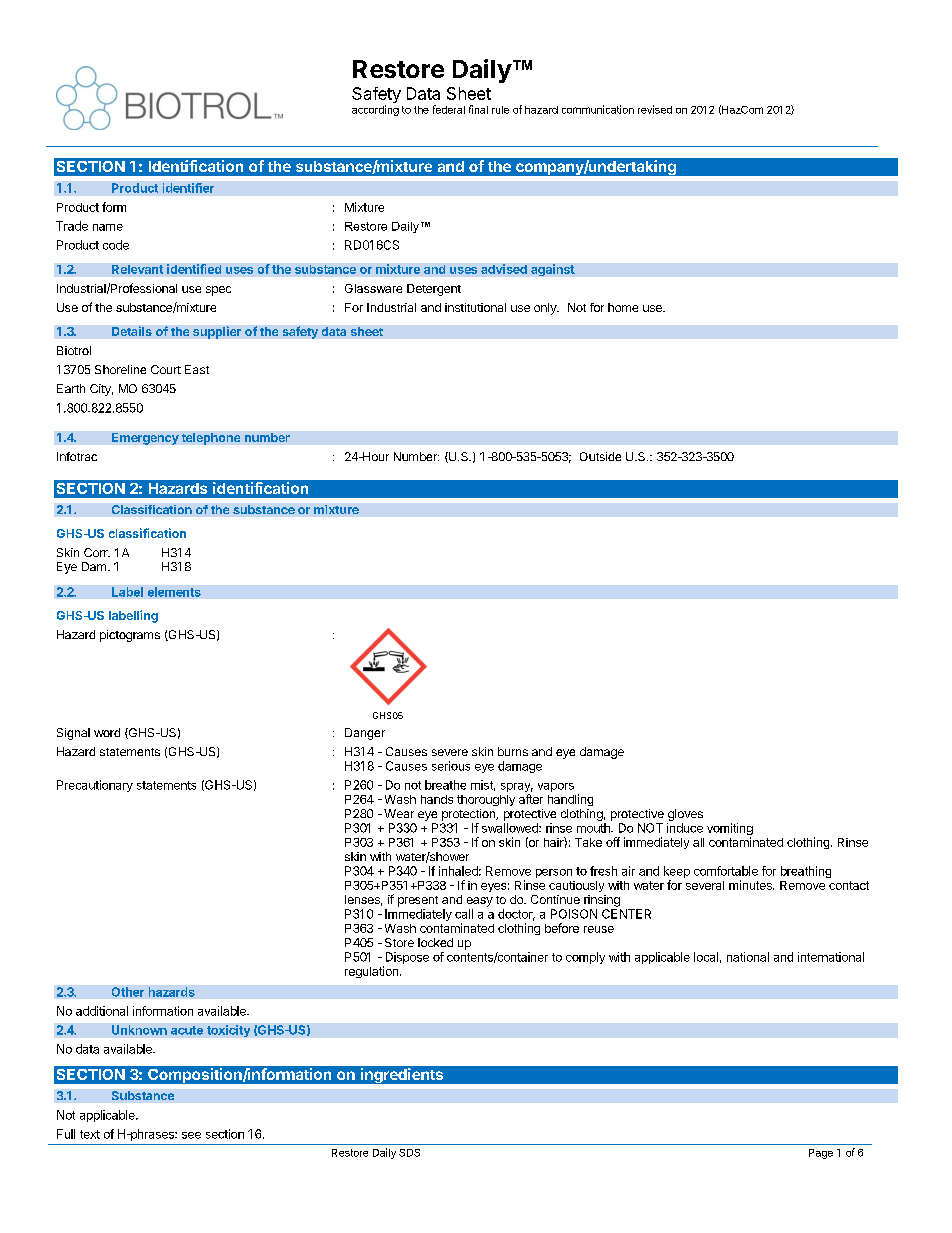 Image resolution: width=952 pixels, height=1233 pixels. Describe the element at coordinates (730, 830) in the screenshot. I see `vomiting` at that location.
